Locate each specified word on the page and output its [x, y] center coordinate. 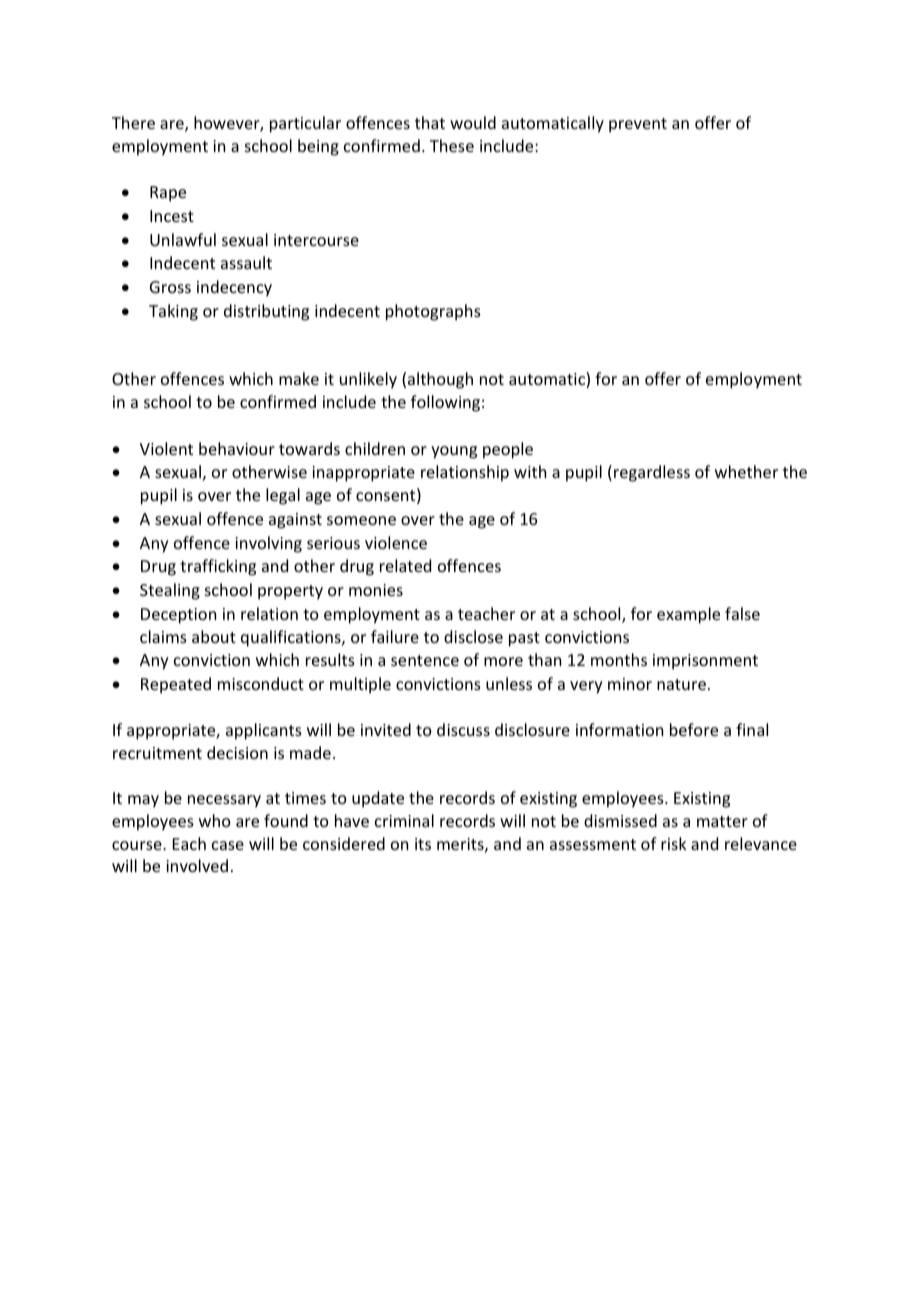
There [133, 122]
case [228, 845]
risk [674, 843]
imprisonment [705, 662]
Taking [173, 312]
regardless [652, 473]
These [452, 145]
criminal [404, 820]
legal [283, 496]
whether [746, 471]
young [454, 452]
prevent [638, 125]
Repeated [176, 685]
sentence [425, 660]
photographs [433, 312]
